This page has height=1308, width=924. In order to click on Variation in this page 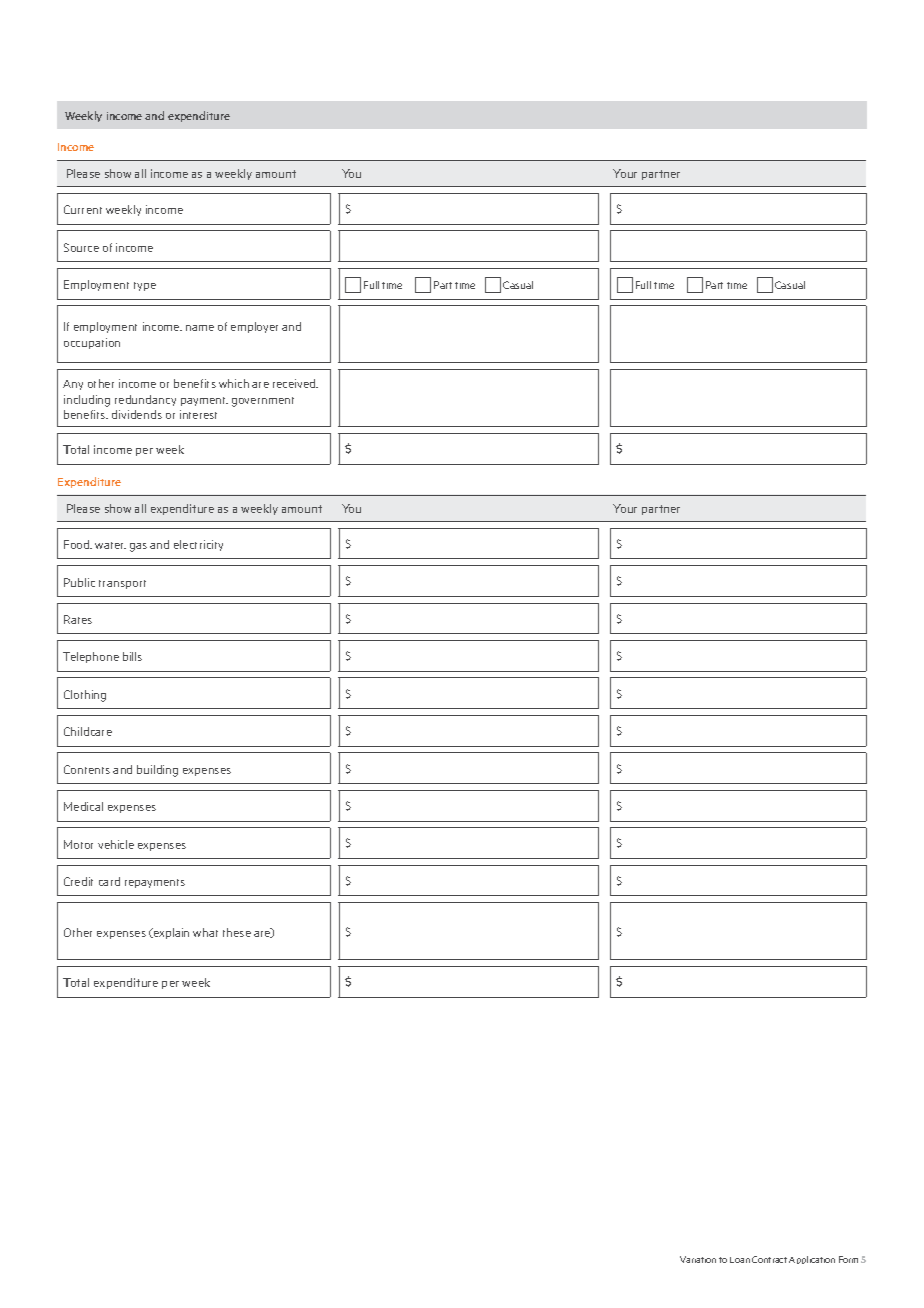, I will do `click(698, 1259)`.
